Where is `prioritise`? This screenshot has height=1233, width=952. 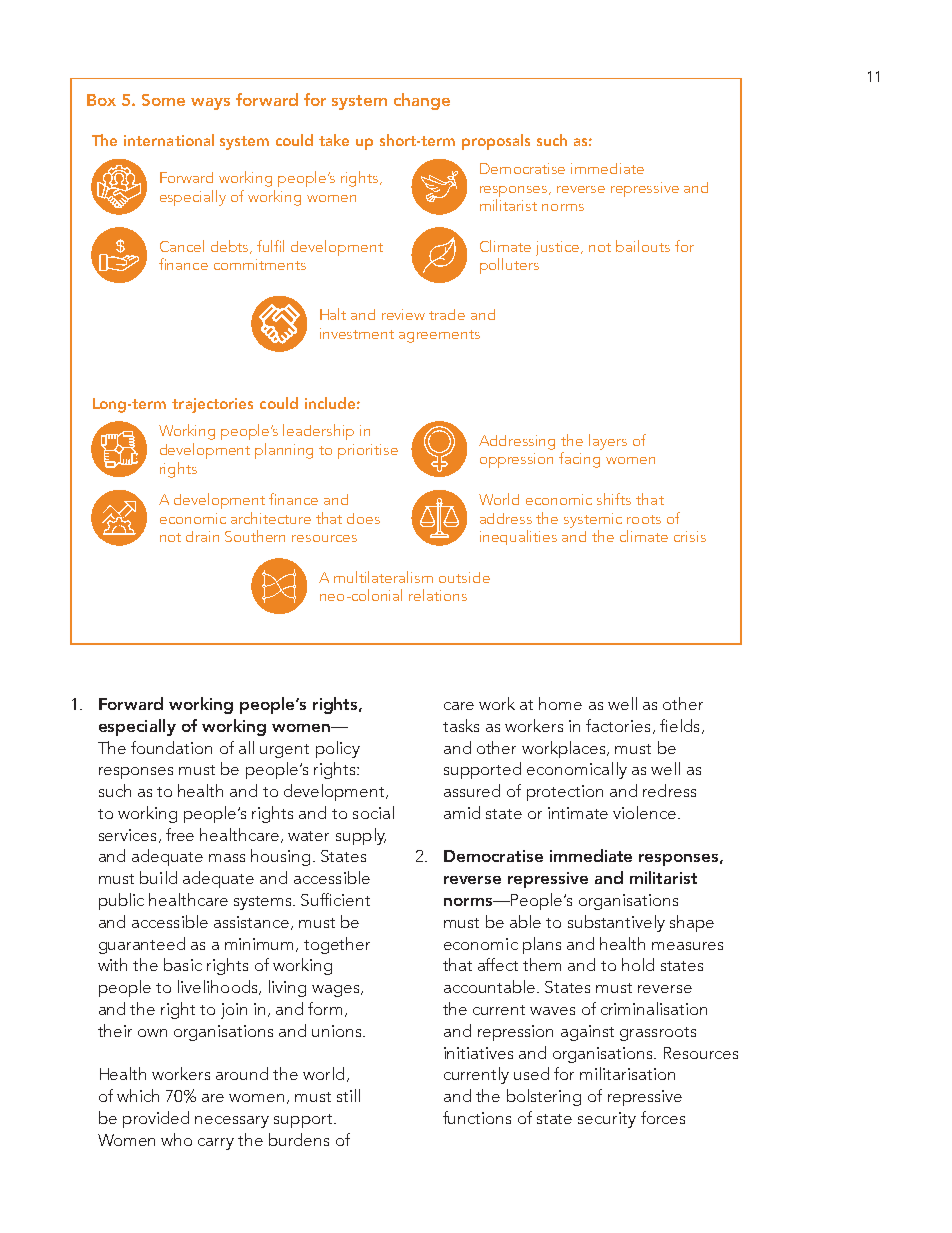
prioritise is located at coordinates (368, 451).
